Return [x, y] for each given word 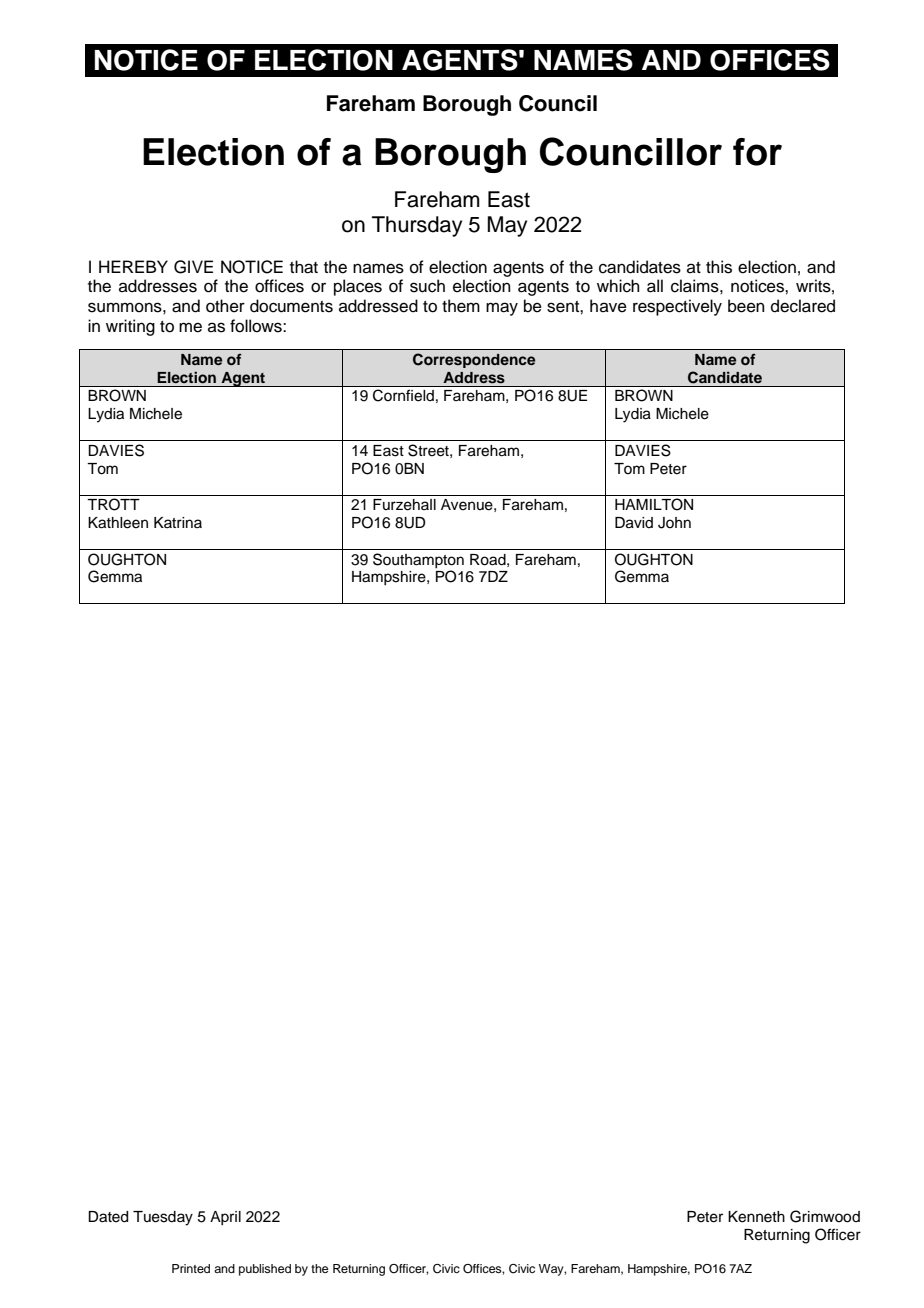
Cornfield [403, 395]
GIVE [193, 267]
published [265, 1270]
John [674, 523]
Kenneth [756, 1217]
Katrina [178, 522]
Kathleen [118, 523]
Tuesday [163, 1218]
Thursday [417, 226]
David [634, 523]
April [225, 1218]
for [757, 152]
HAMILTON [654, 504]
